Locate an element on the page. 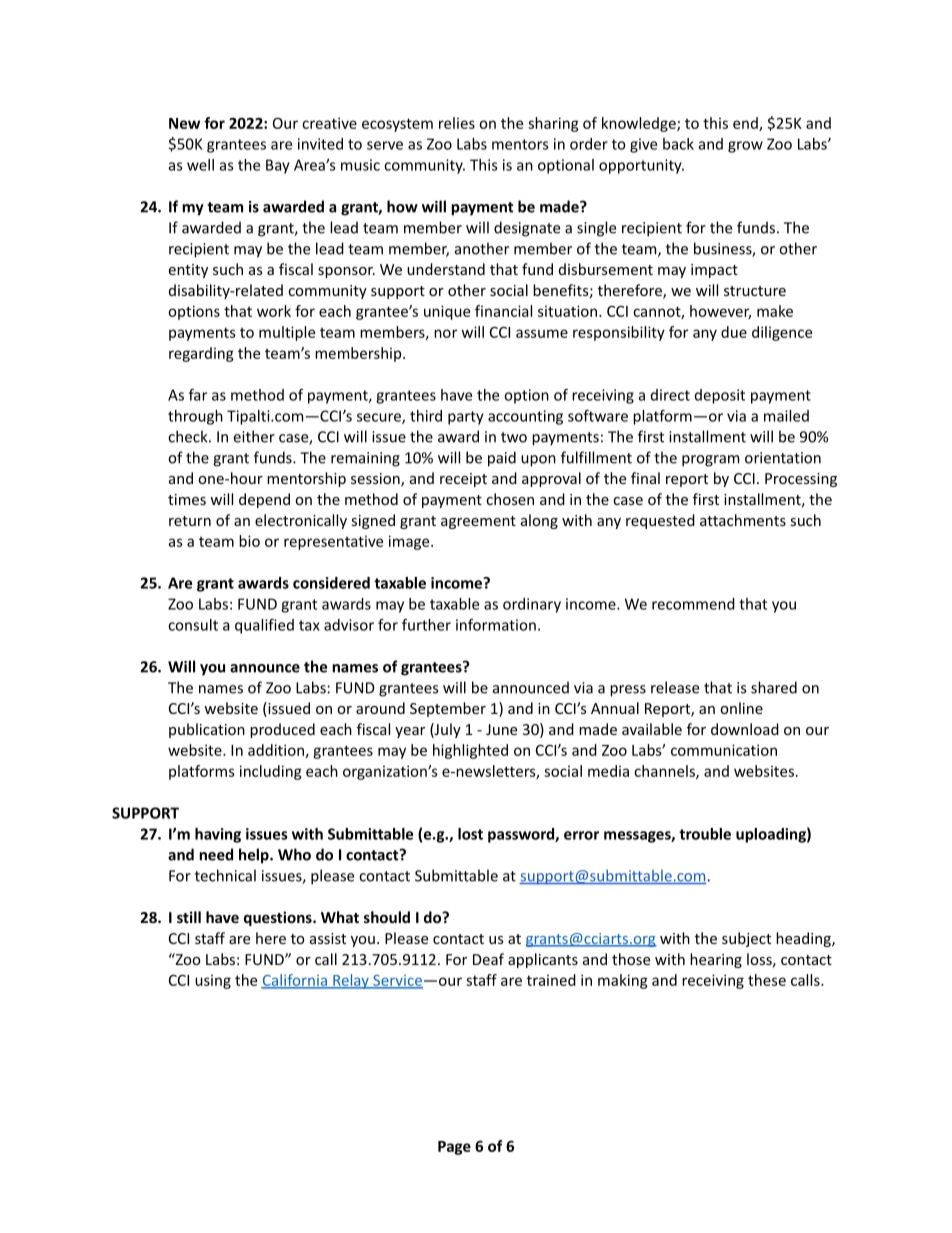 The height and width of the document is (1233, 952). paid is located at coordinates (502, 459).
